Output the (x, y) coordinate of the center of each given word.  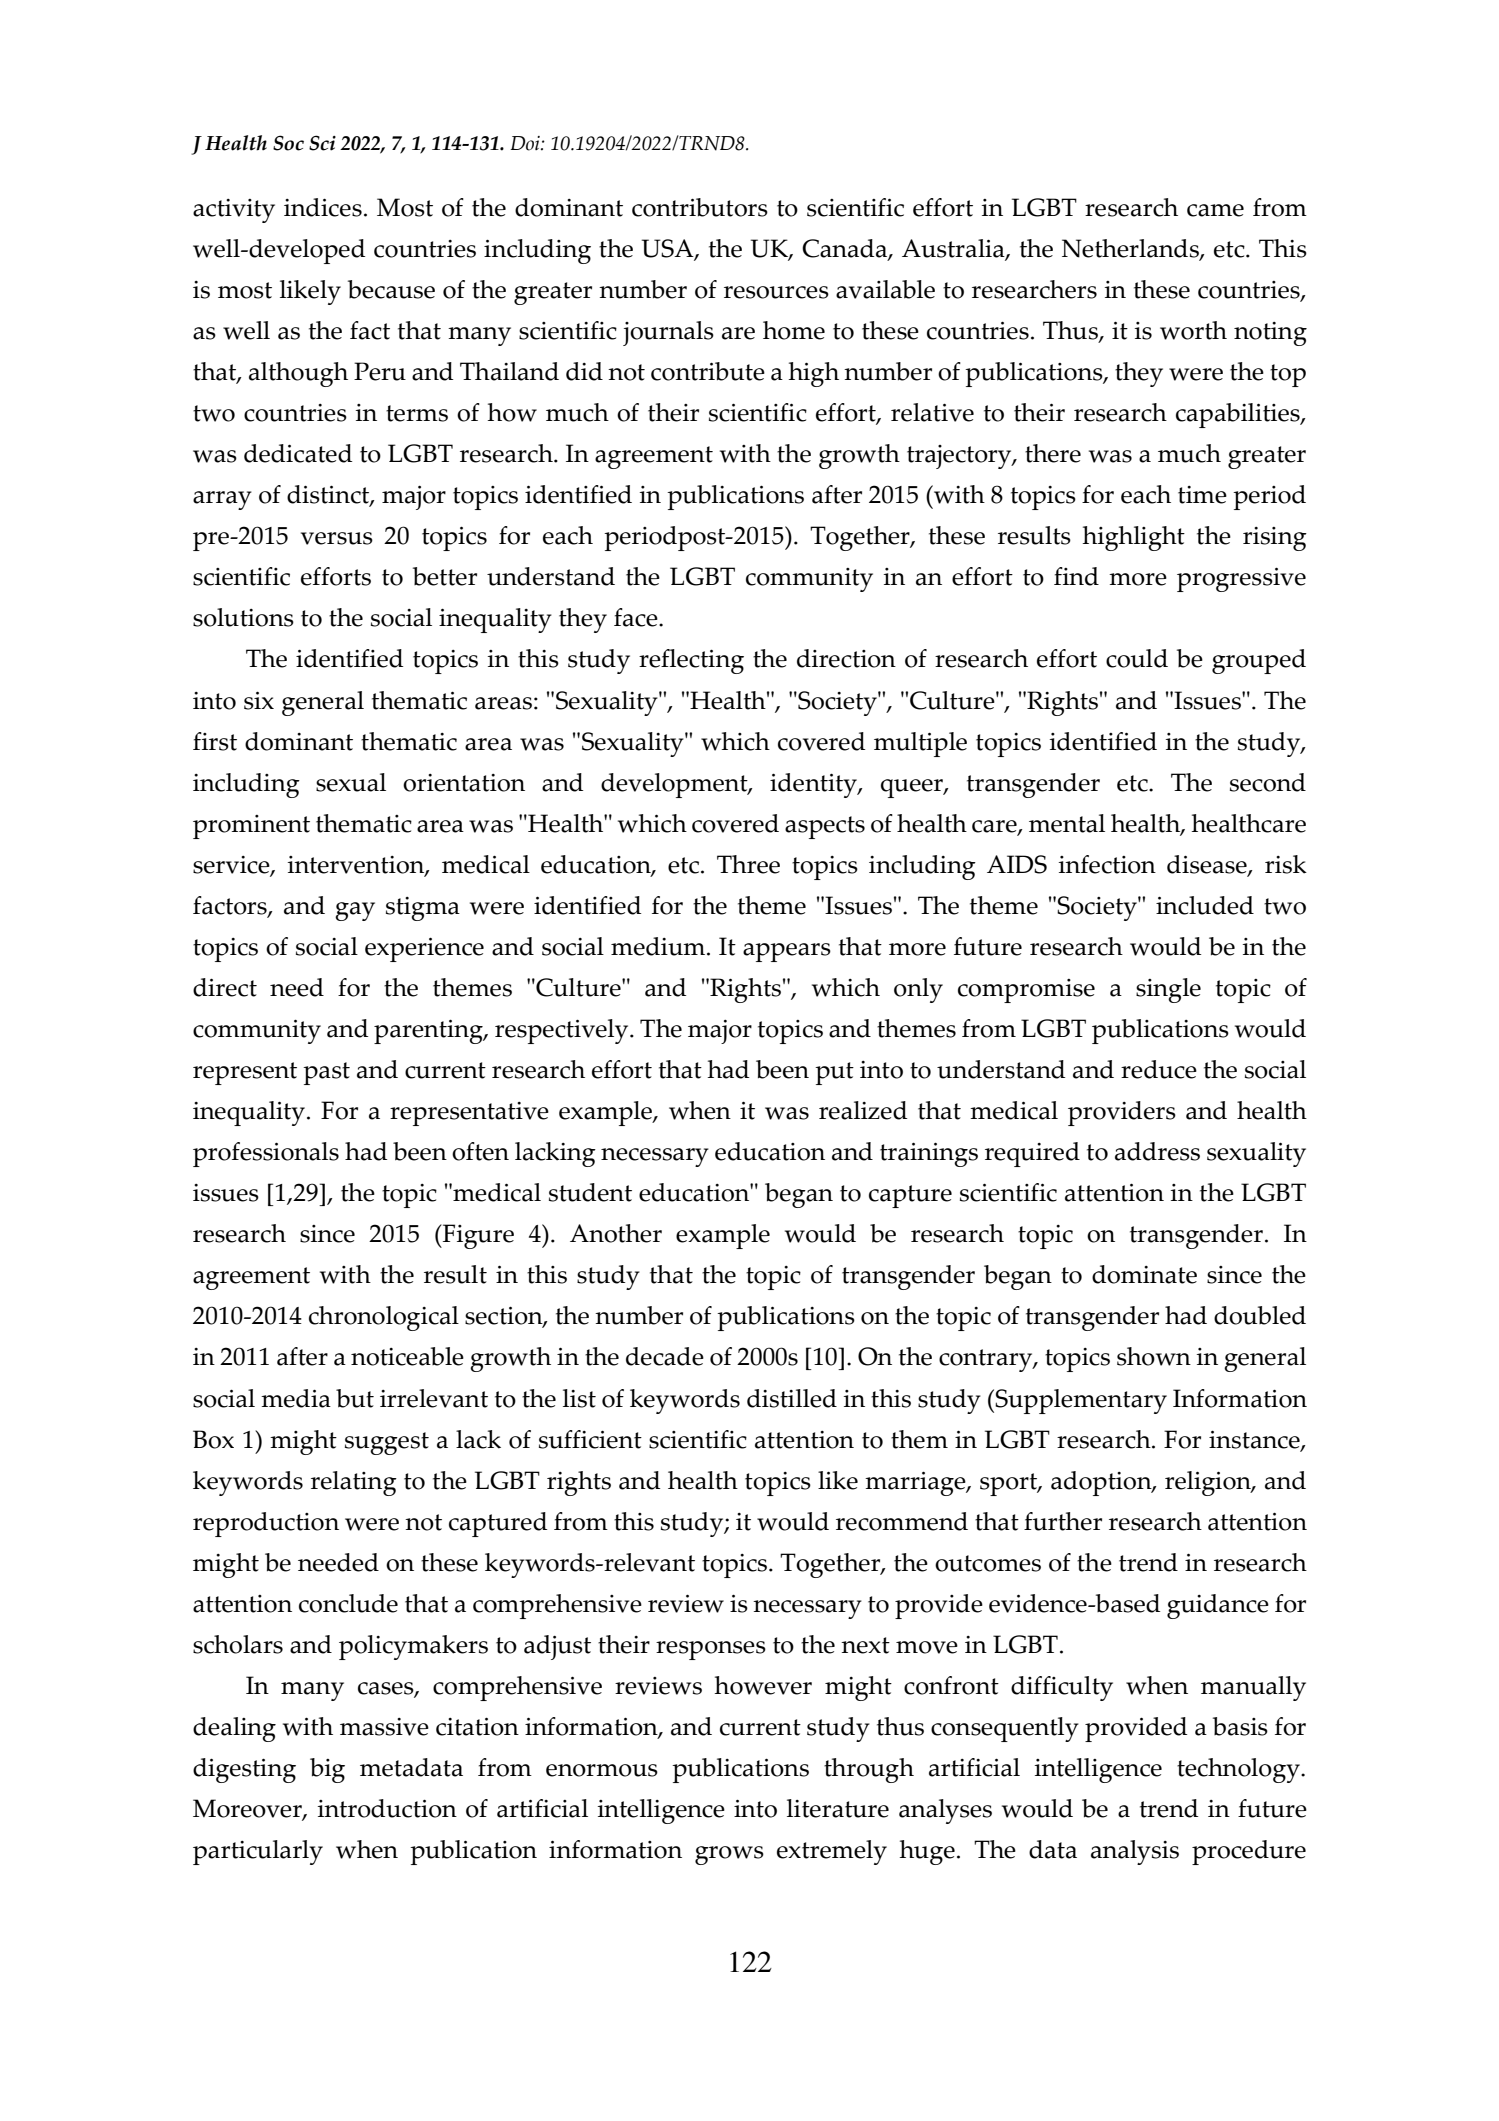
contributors (700, 207)
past (326, 1073)
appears (787, 952)
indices (323, 207)
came (1215, 210)
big (327, 1770)
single (1168, 990)
